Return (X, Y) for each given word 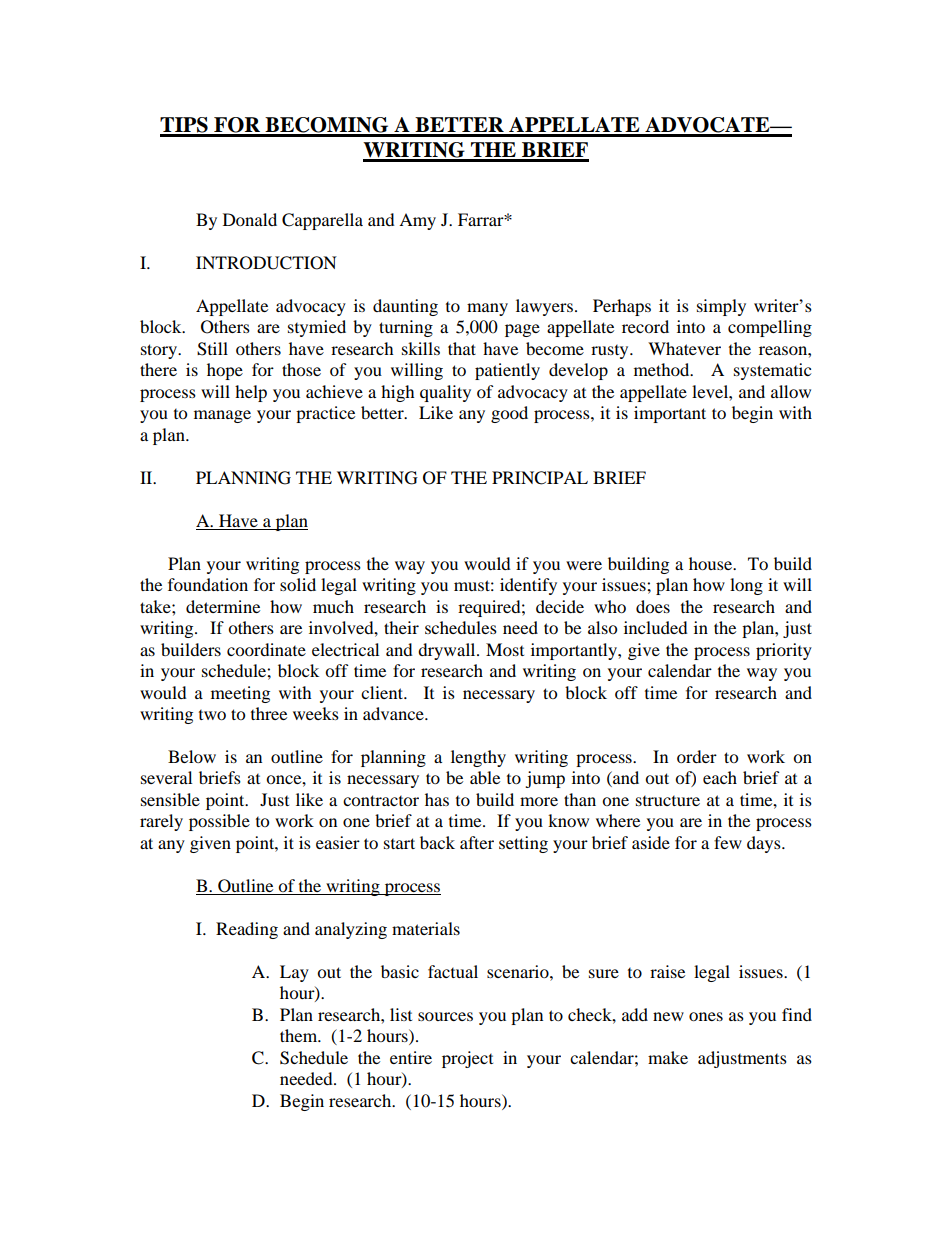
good (509, 414)
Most (505, 649)
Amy (417, 221)
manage (222, 416)
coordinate (266, 649)
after (477, 842)
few (728, 842)
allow (791, 391)
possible (219, 822)
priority (784, 651)
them (300, 1035)
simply (721, 307)
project (467, 1059)
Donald (250, 219)
